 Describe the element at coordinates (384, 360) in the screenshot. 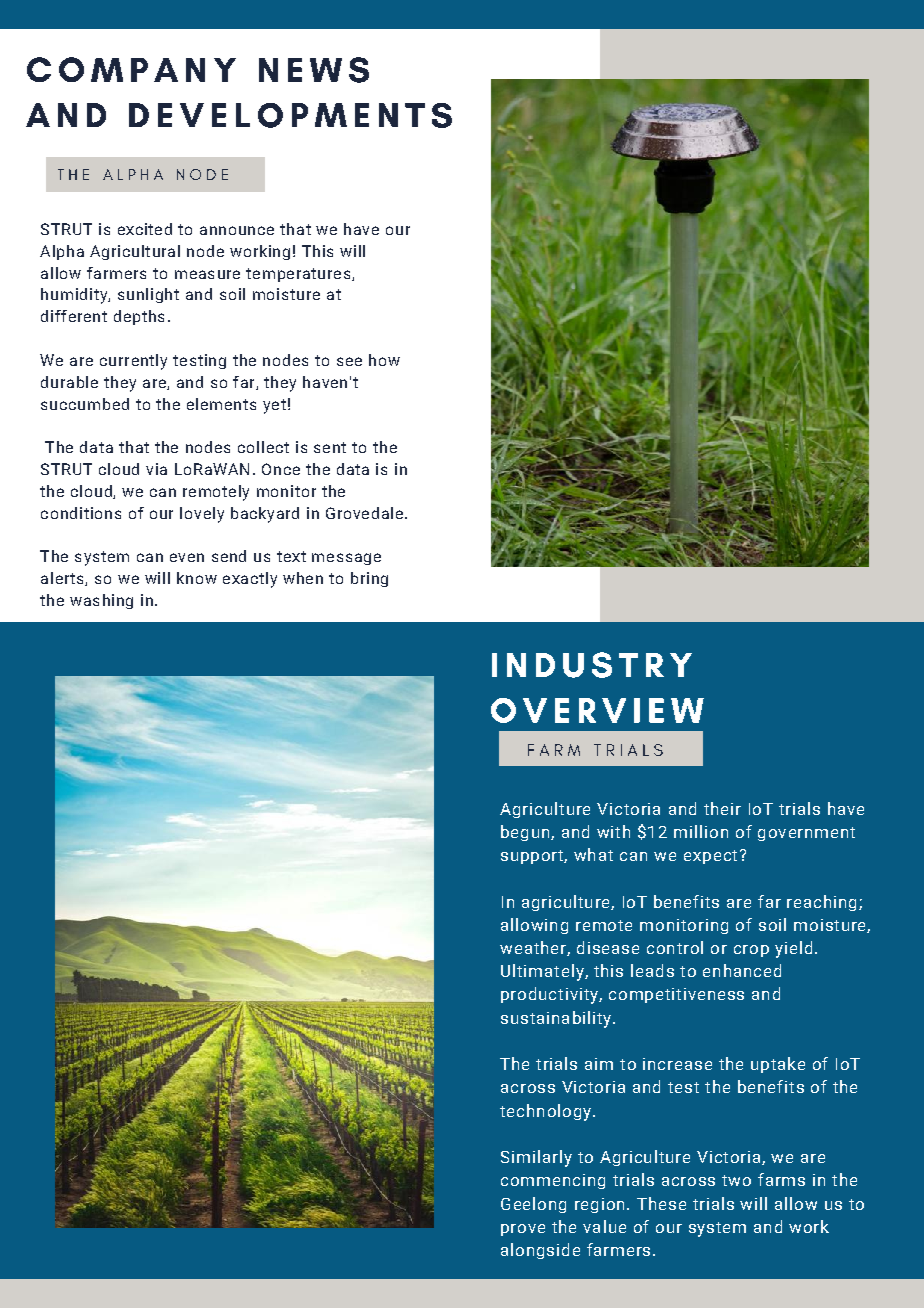

I see `how` at that location.
